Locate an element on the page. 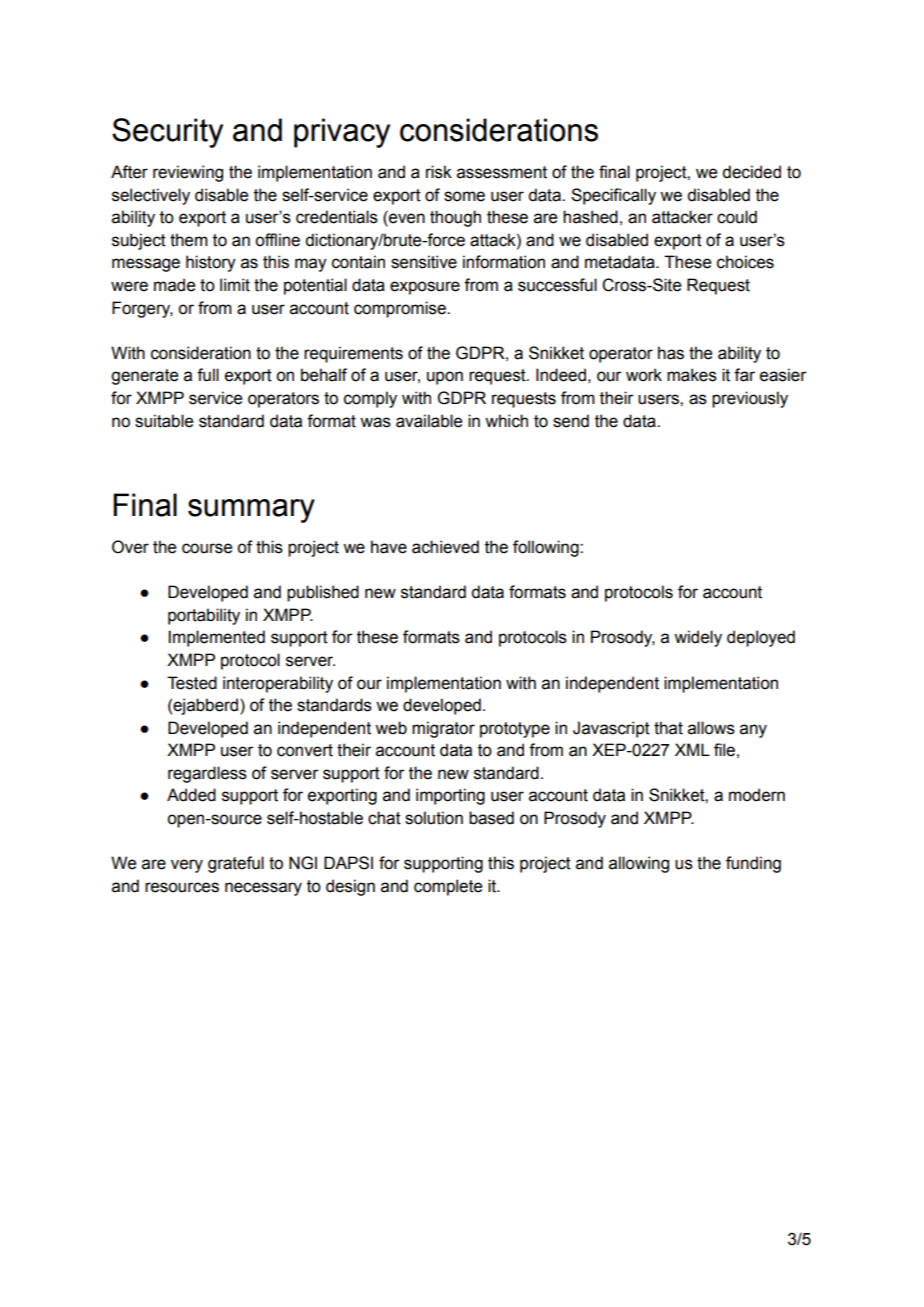  risk is located at coordinates (439, 172).
